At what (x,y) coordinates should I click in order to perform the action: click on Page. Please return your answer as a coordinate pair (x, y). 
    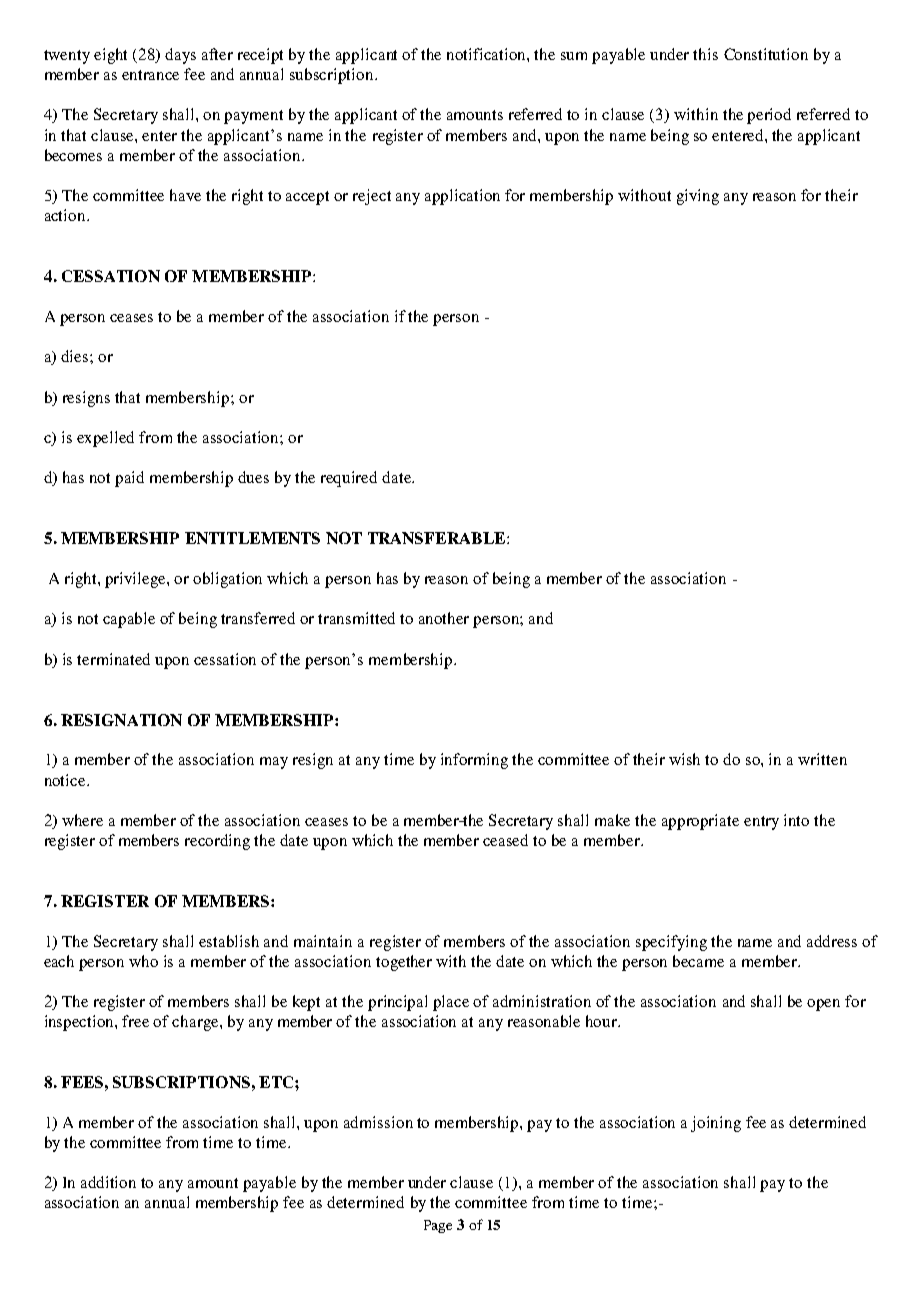
    Looking at the image, I should click on (438, 1226).
